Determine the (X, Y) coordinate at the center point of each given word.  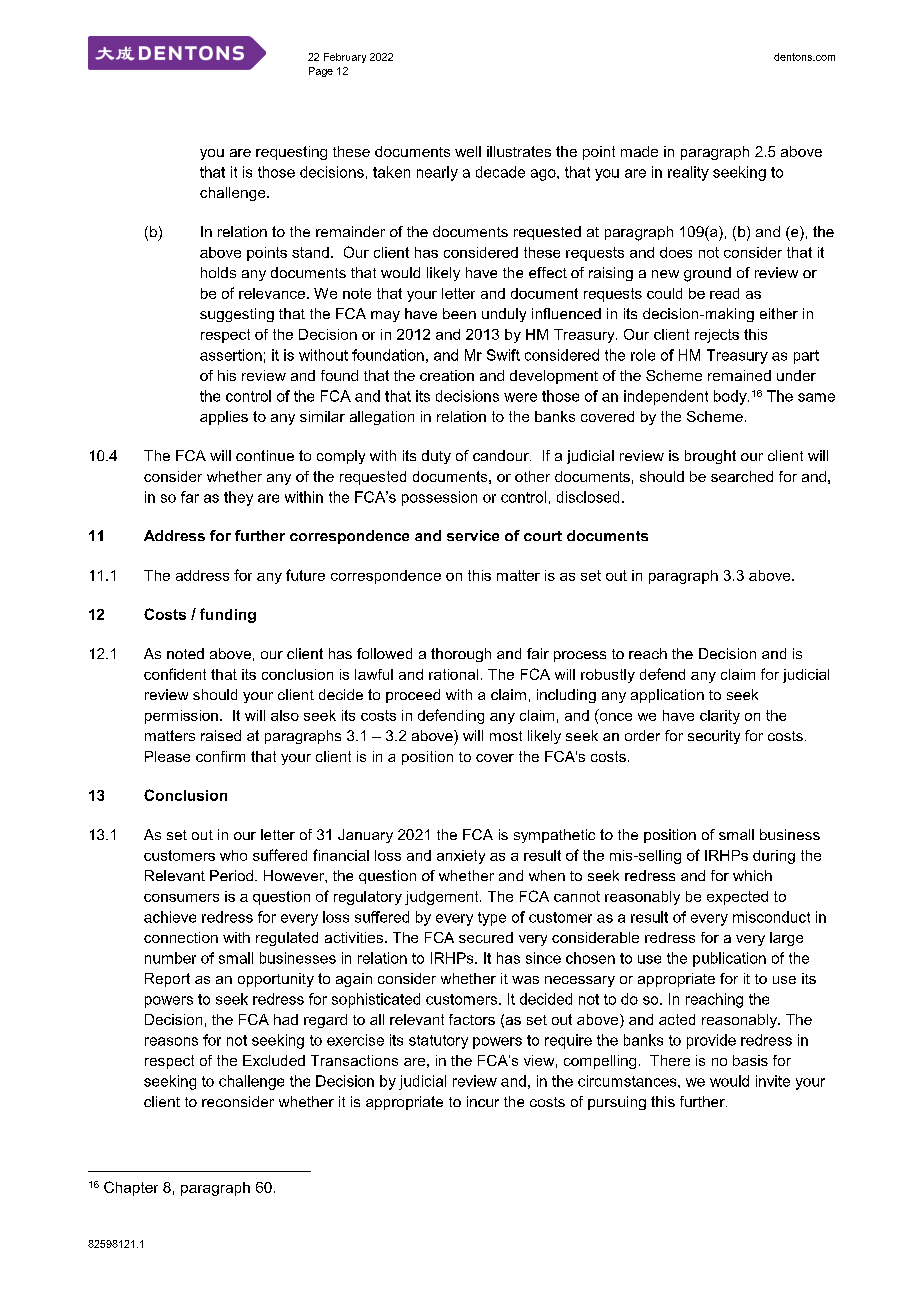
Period (231, 875)
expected (737, 898)
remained (739, 375)
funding (228, 615)
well (468, 151)
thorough (461, 655)
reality (688, 173)
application (667, 696)
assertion (231, 355)
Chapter (131, 1188)
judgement (443, 898)
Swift (503, 355)
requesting (291, 153)
